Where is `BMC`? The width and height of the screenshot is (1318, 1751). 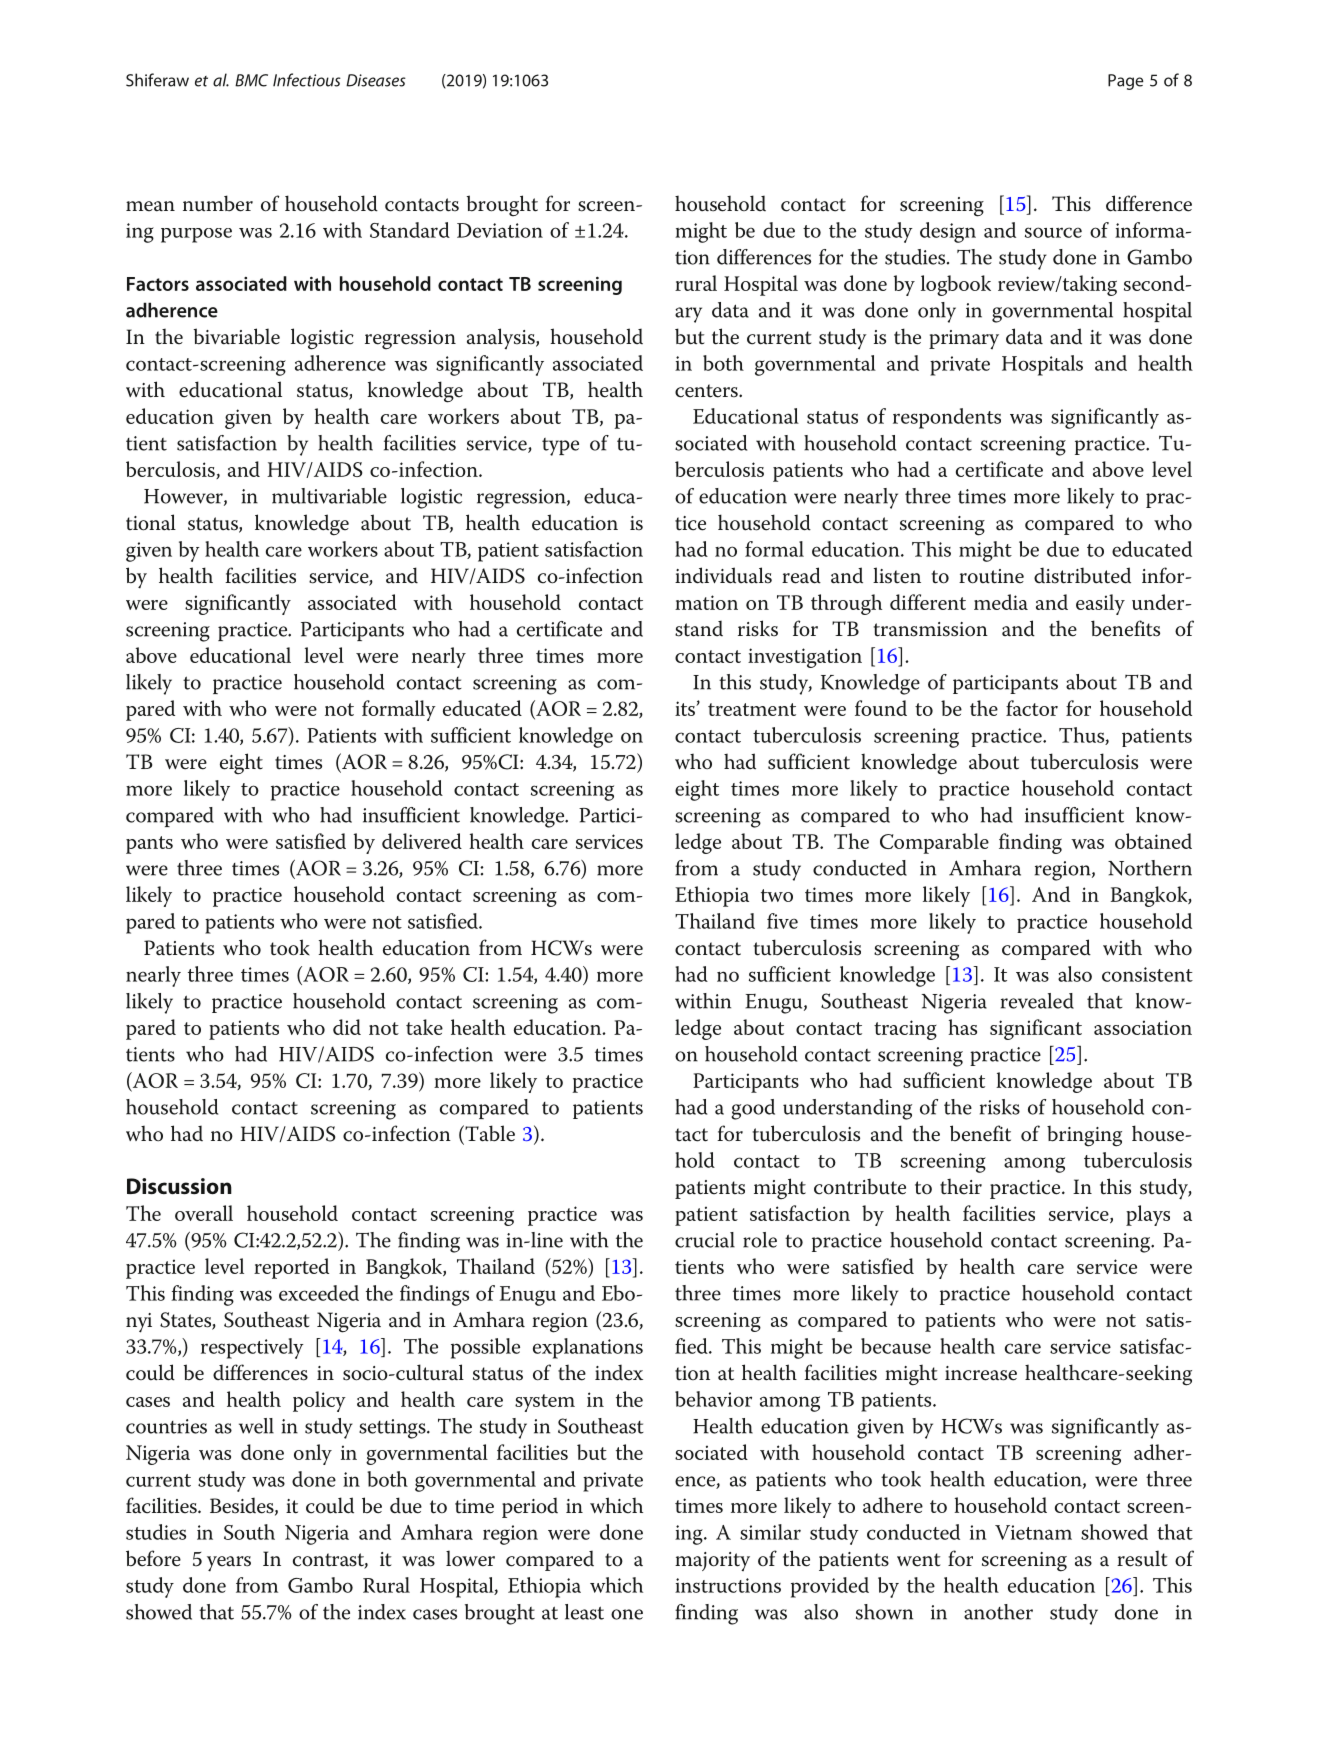 BMC is located at coordinates (251, 80).
